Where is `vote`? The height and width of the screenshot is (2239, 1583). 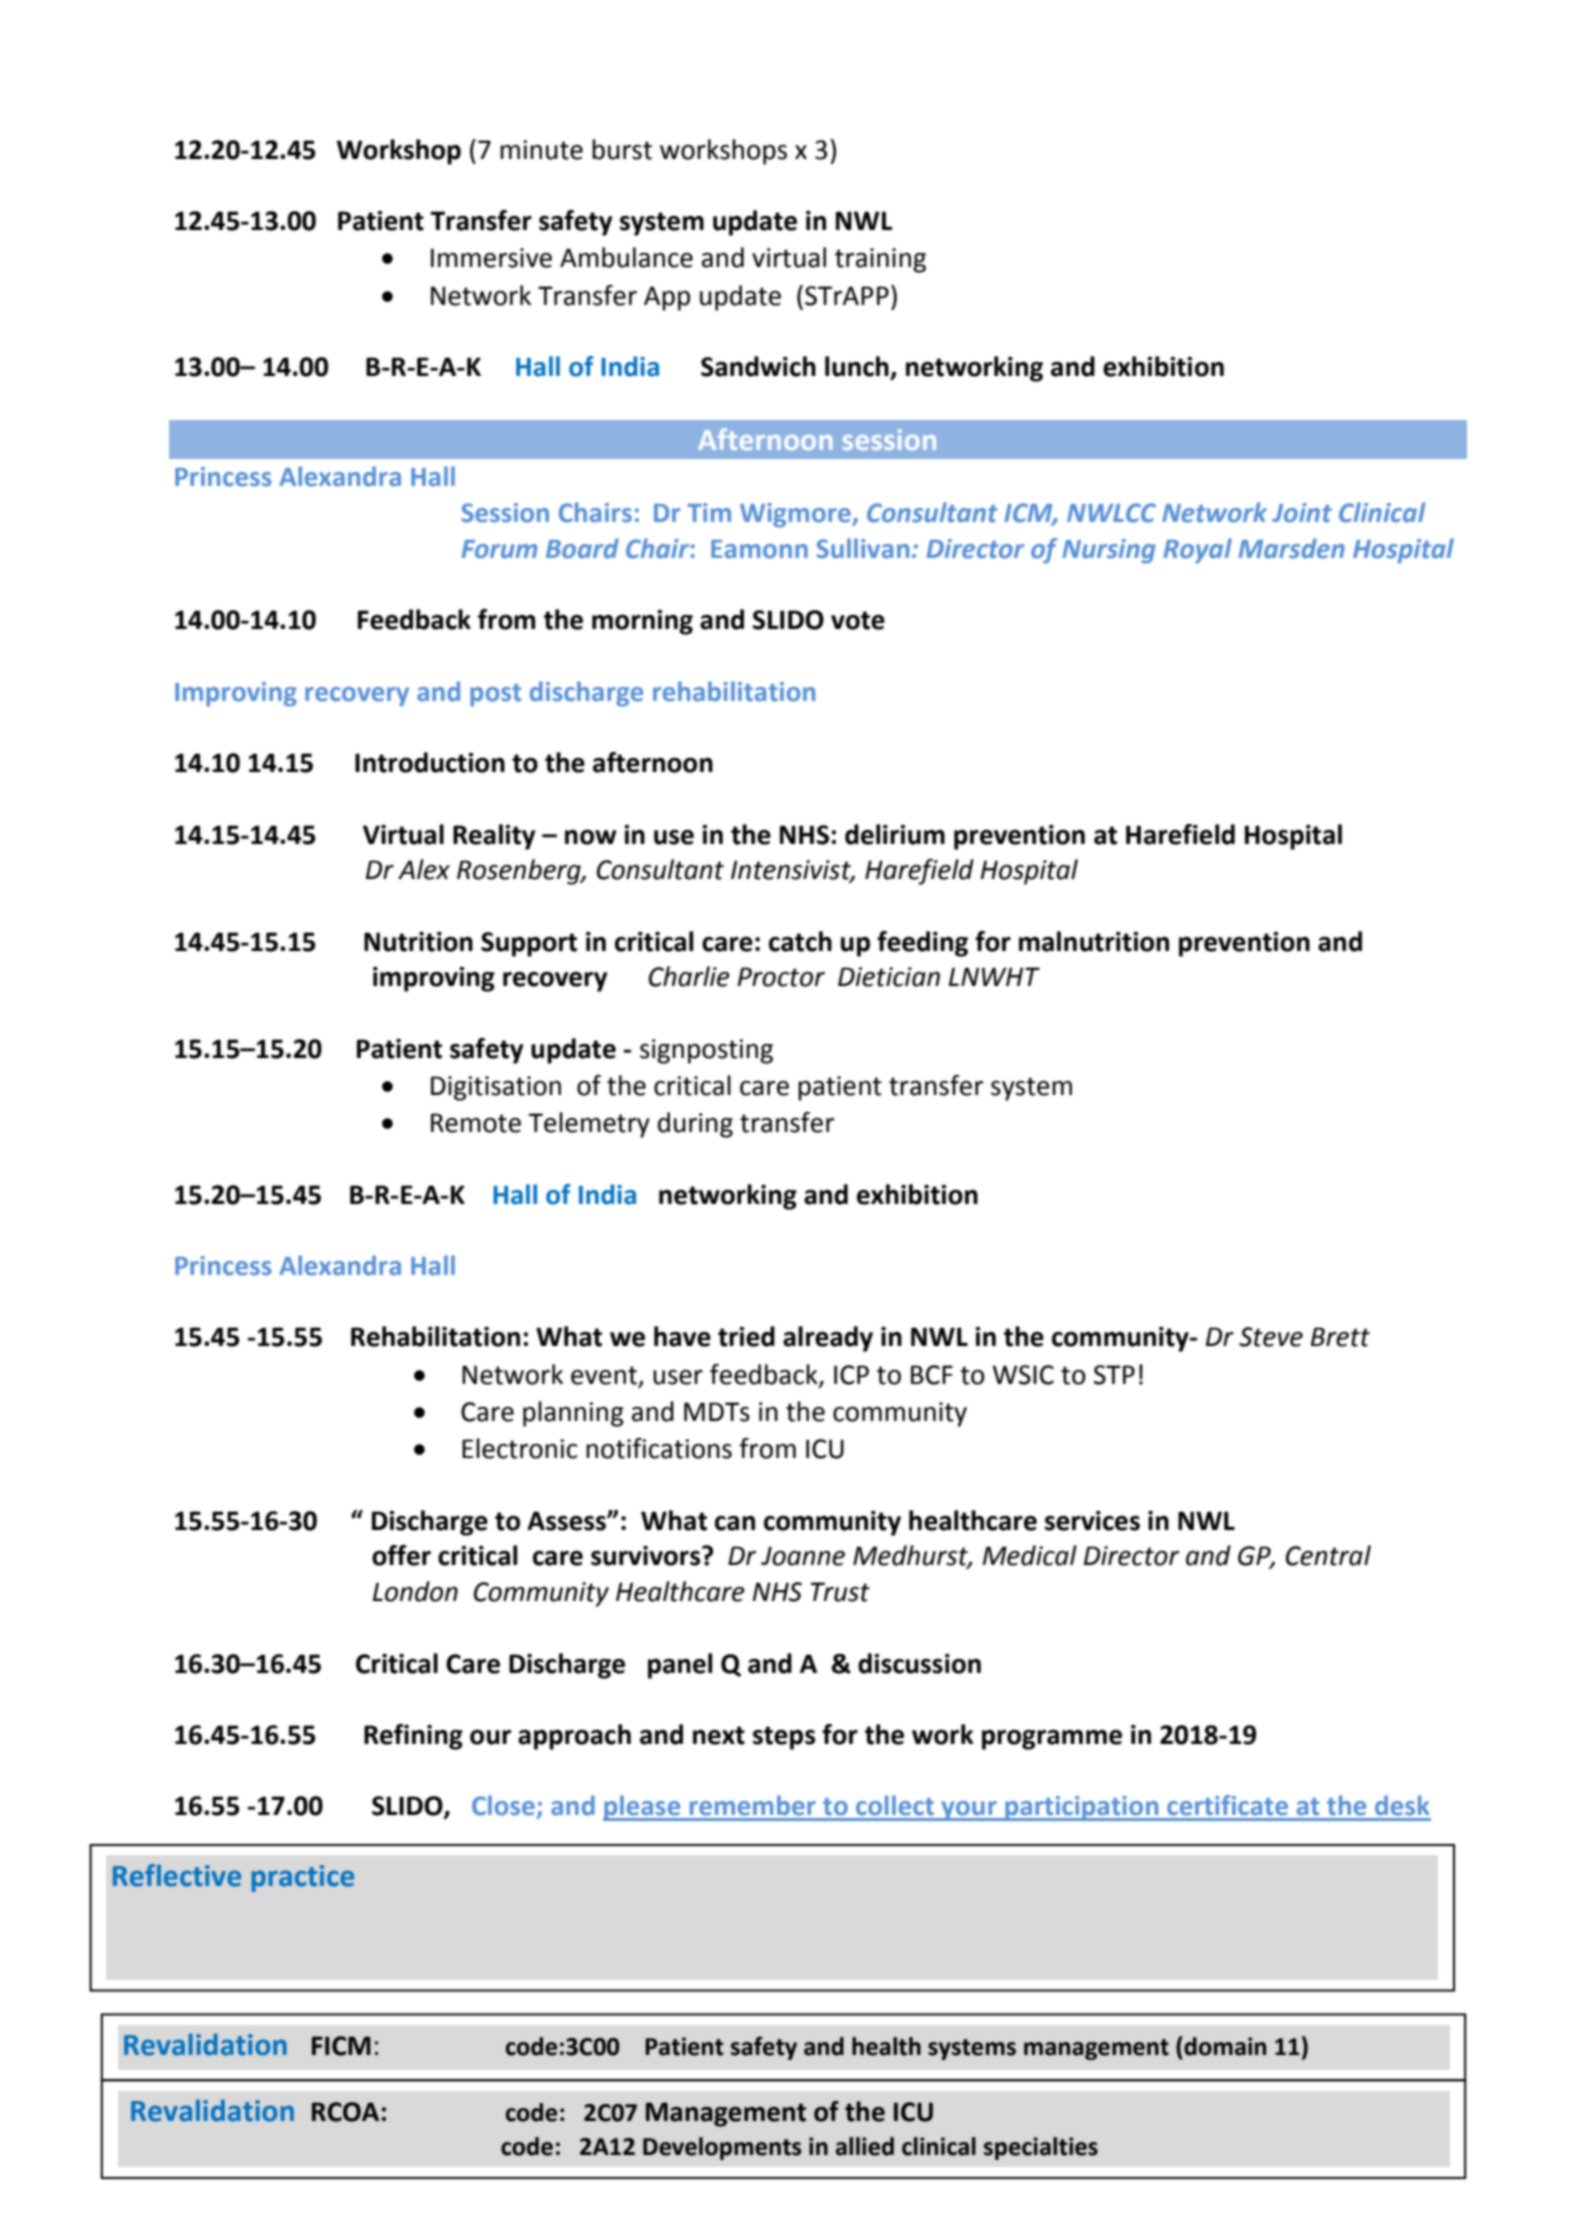 vote is located at coordinates (858, 620).
